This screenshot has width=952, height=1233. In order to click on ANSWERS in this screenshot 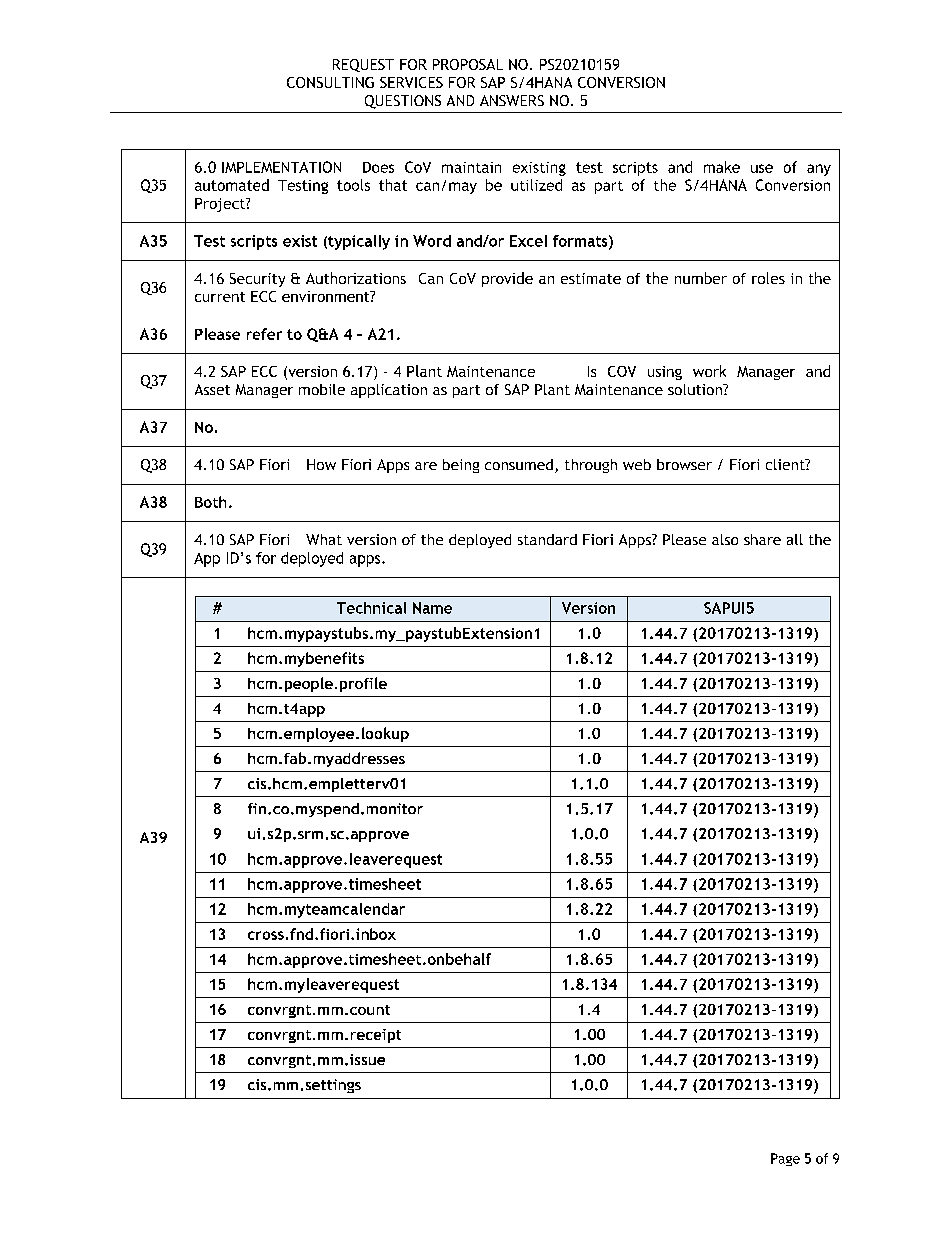, I will do `click(512, 100)`.
